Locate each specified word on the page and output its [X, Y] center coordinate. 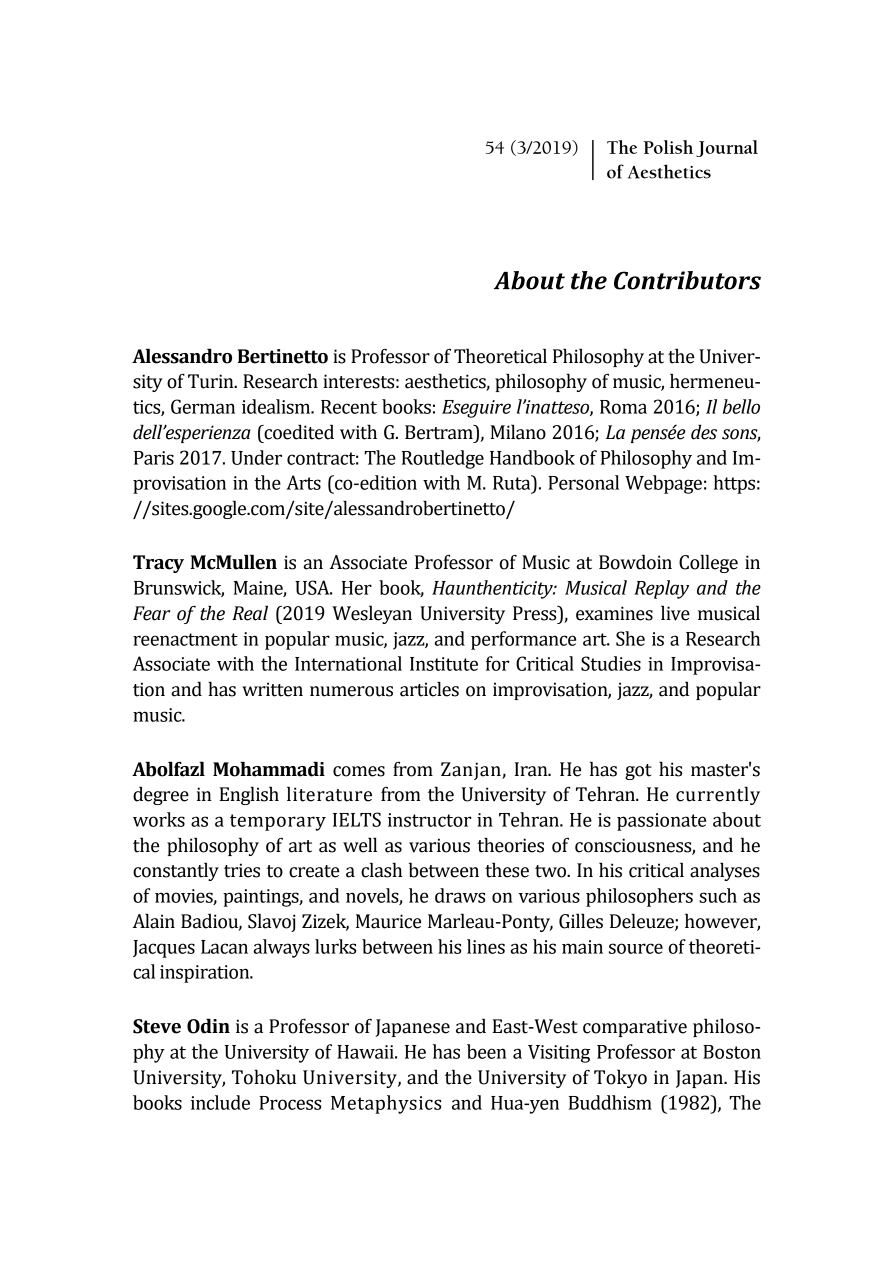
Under [256, 457]
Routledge [443, 459]
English [249, 795]
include [220, 1102]
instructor [429, 820]
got [638, 772]
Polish [668, 147]
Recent [349, 407]
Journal [727, 148]
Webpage [663, 484]
